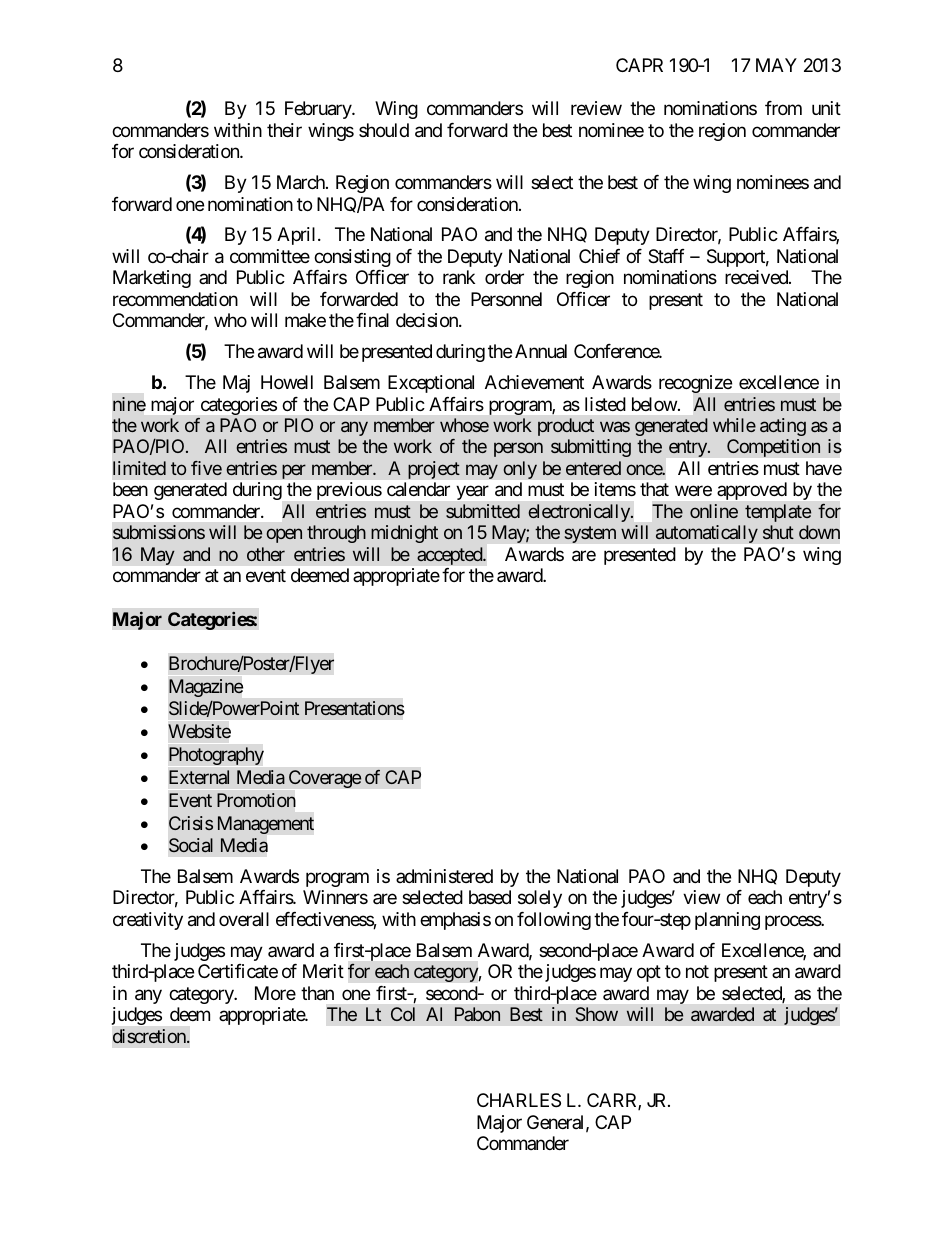  What do you see at coordinates (727, 921) in the image?
I see `planning` at bounding box center [727, 921].
